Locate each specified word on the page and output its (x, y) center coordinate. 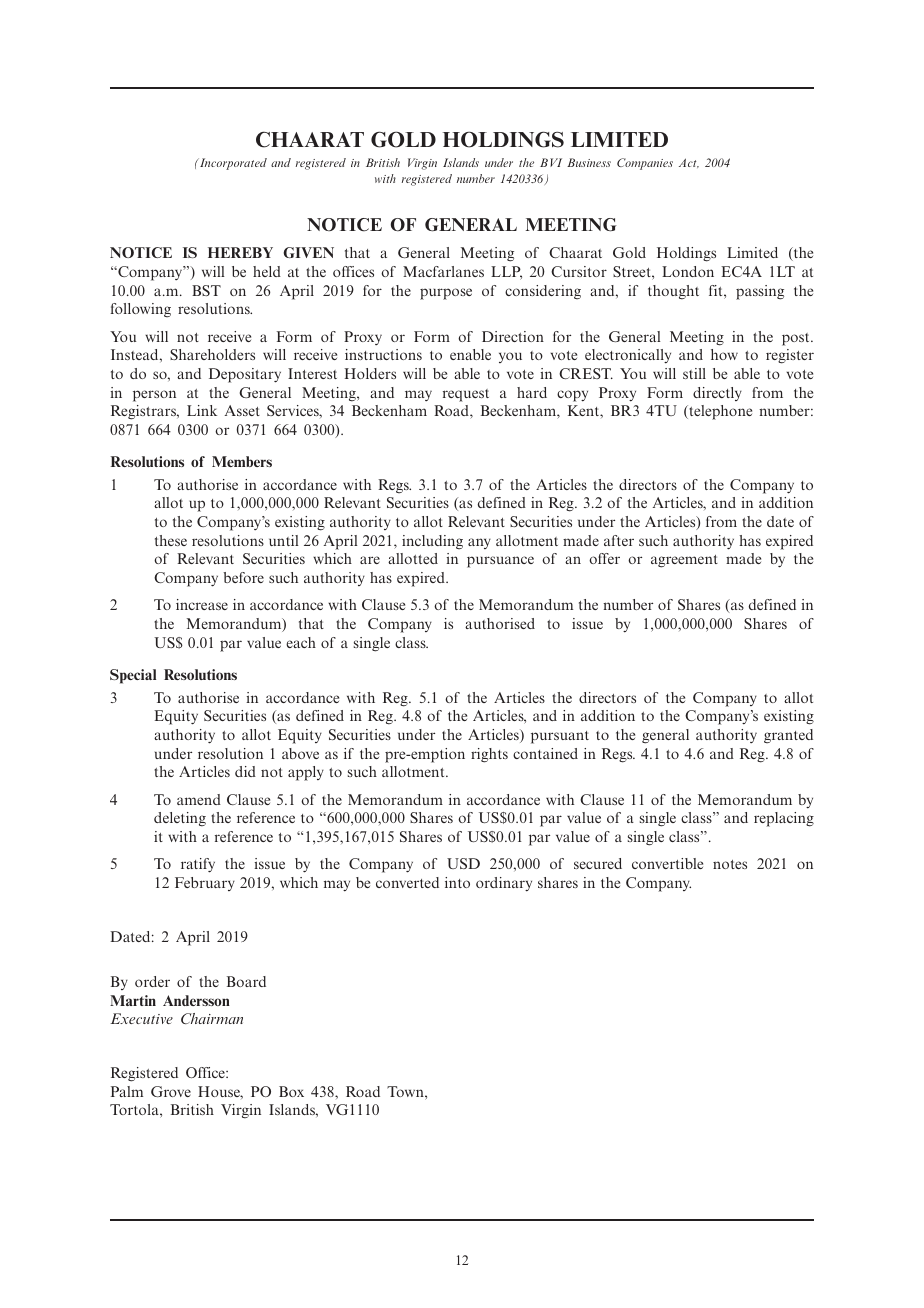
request (466, 395)
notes (730, 864)
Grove (171, 1091)
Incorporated (232, 164)
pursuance (500, 562)
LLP (506, 273)
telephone (719, 412)
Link (202, 410)
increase (202, 604)
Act (689, 163)
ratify (198, 865)
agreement (684, 561)
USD (463, 863)
